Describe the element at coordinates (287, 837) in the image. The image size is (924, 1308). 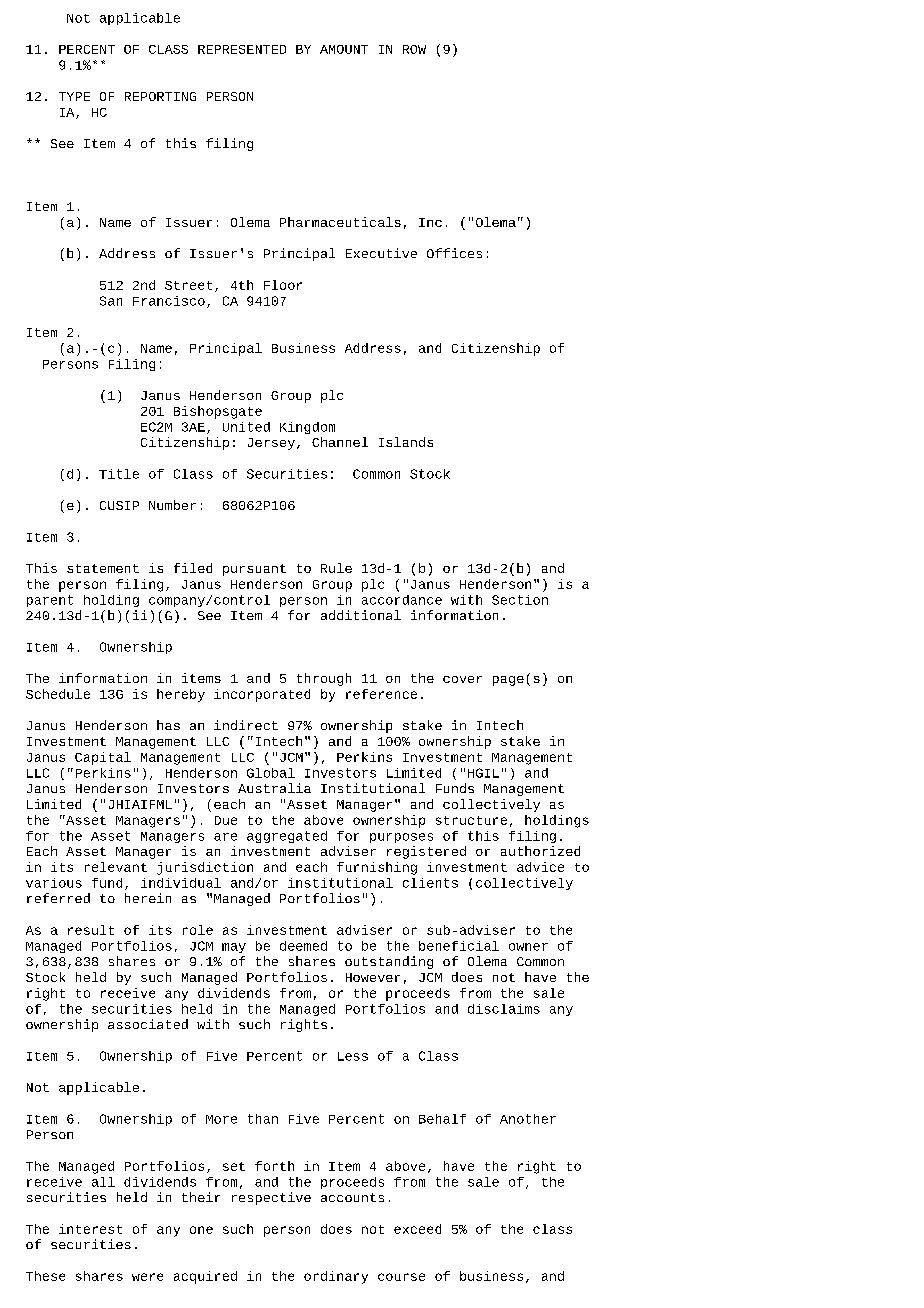
I see `aggregated` at that location.
